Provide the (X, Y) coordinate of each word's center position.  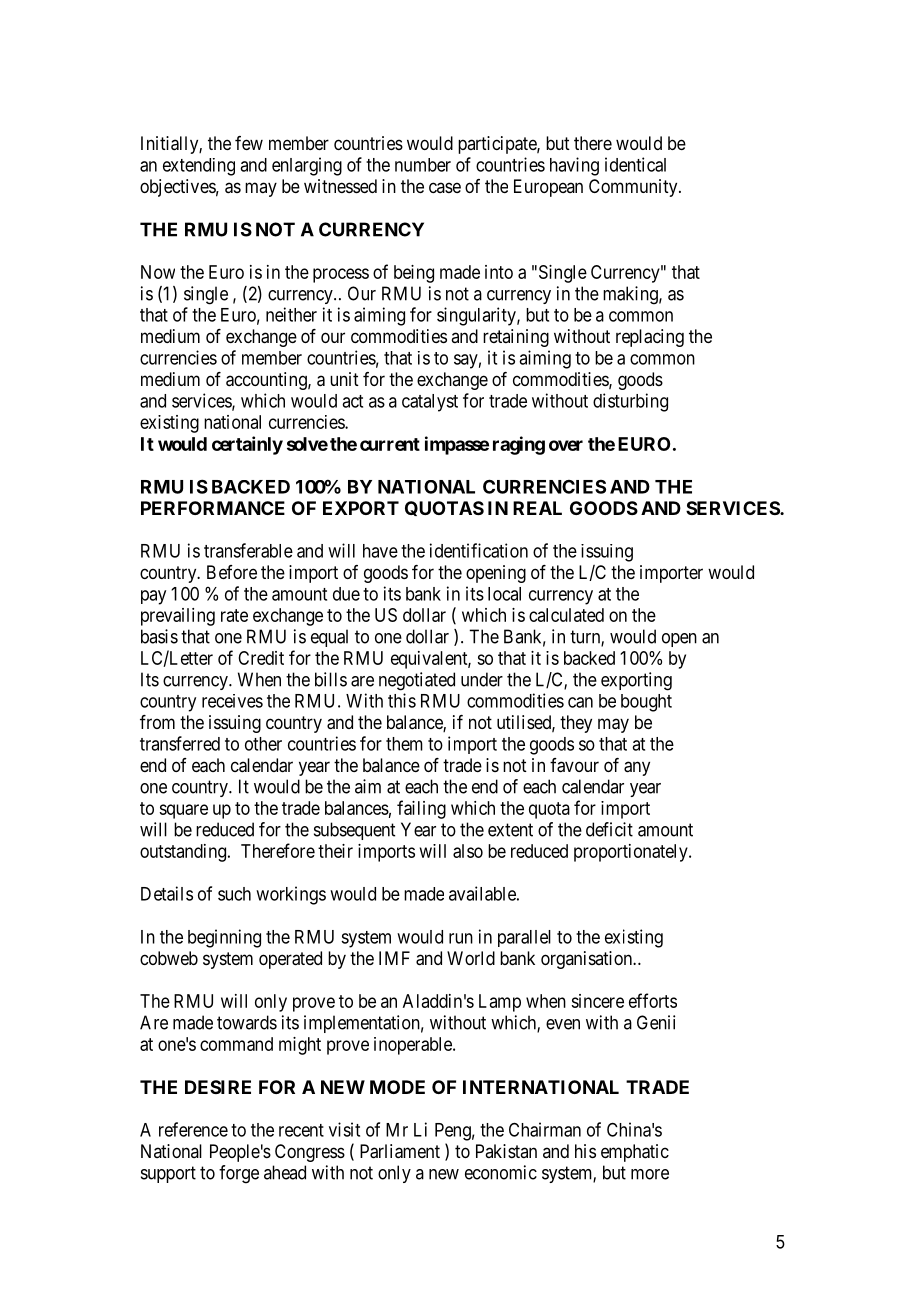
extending (199, 167)
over (566, 445)
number (423, 165)
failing (421, 809)
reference (193, 1129)
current (390, 444)
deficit (609, 829)
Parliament (400, 1151)
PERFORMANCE (213, 508)
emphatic (635, 1153)
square (183, 811)
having (574, 166)
